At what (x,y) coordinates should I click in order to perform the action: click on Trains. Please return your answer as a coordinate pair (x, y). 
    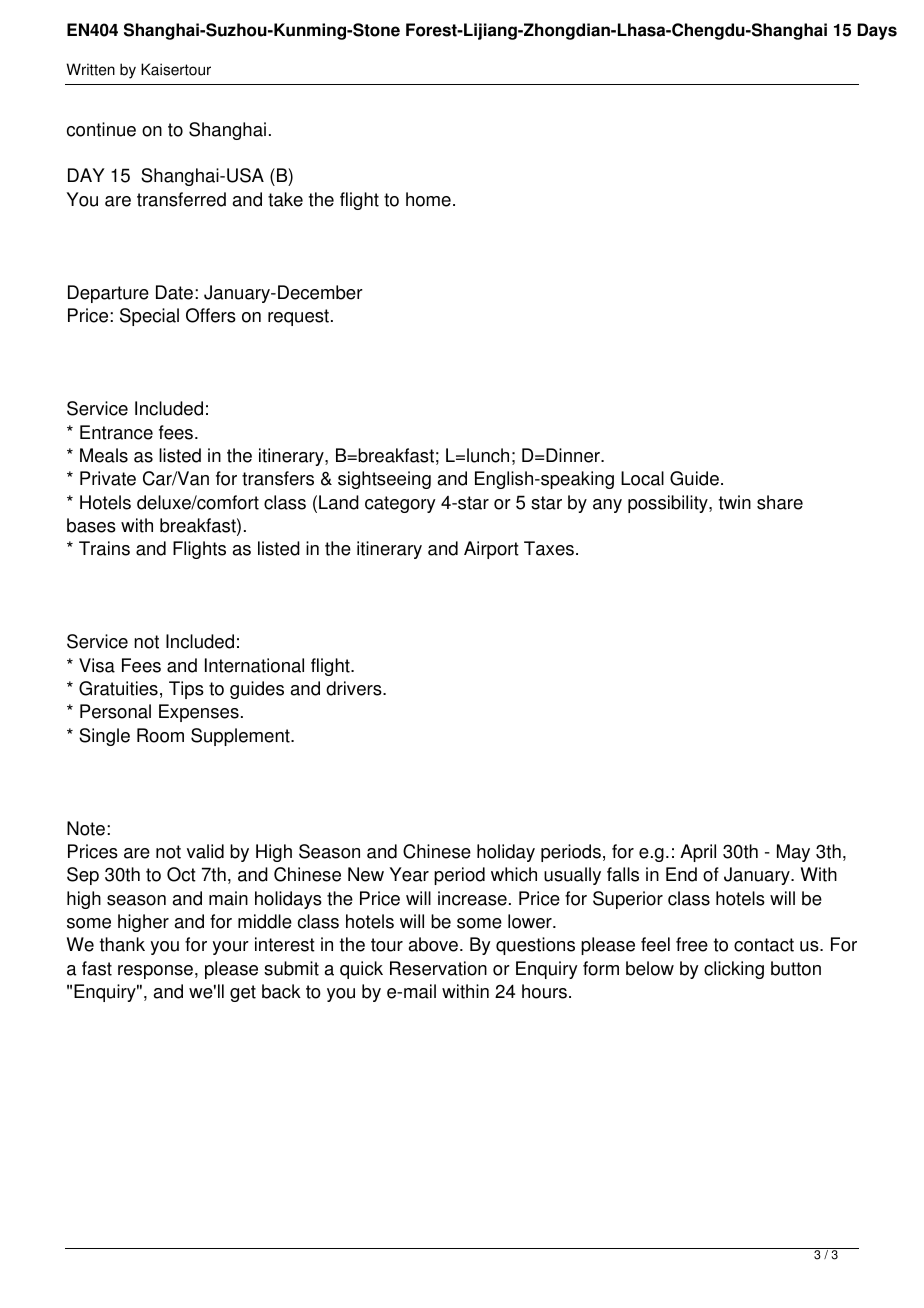
    Looking at the image, I should click on (104, 548).
